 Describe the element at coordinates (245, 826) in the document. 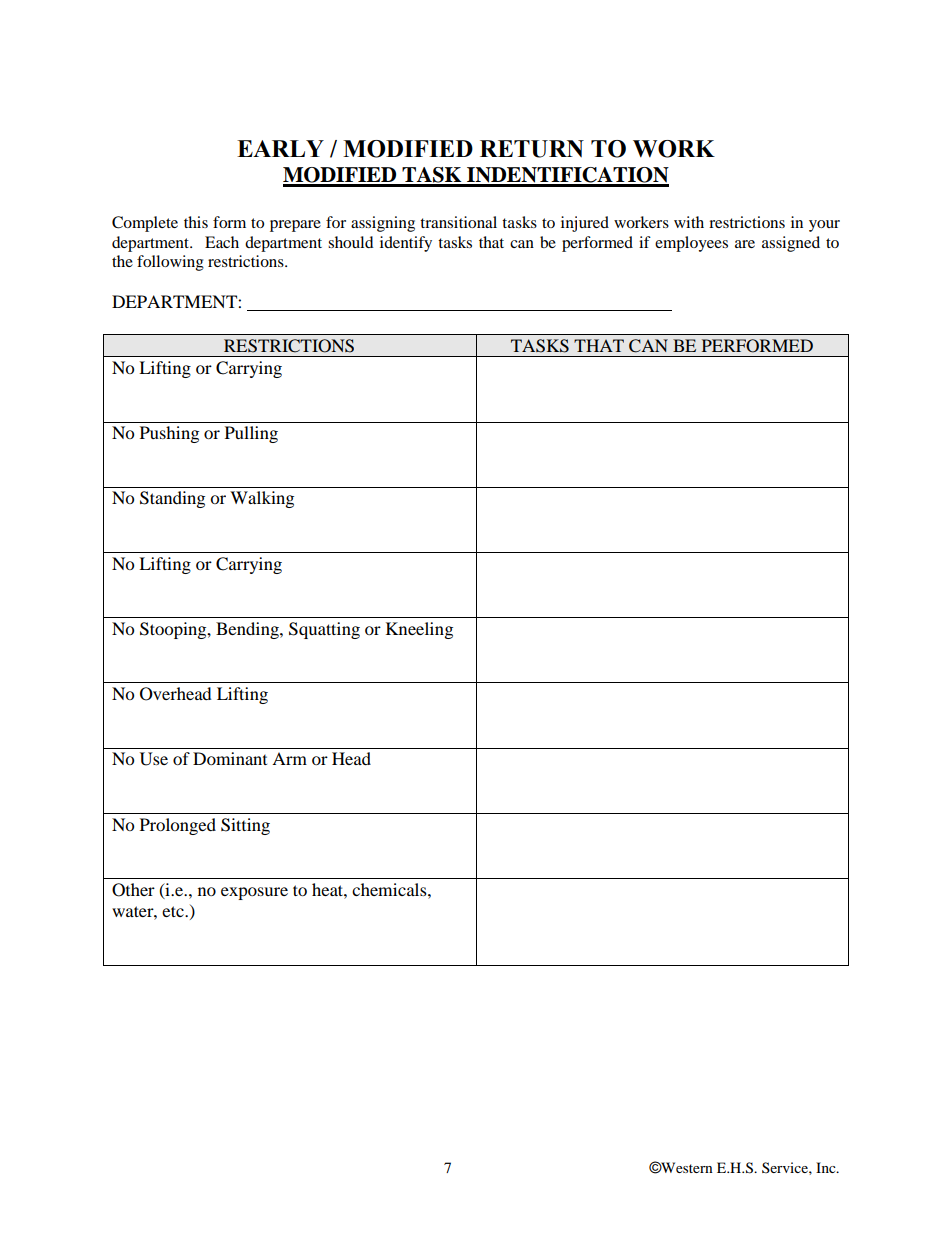

I see `Sitting` at that location.
